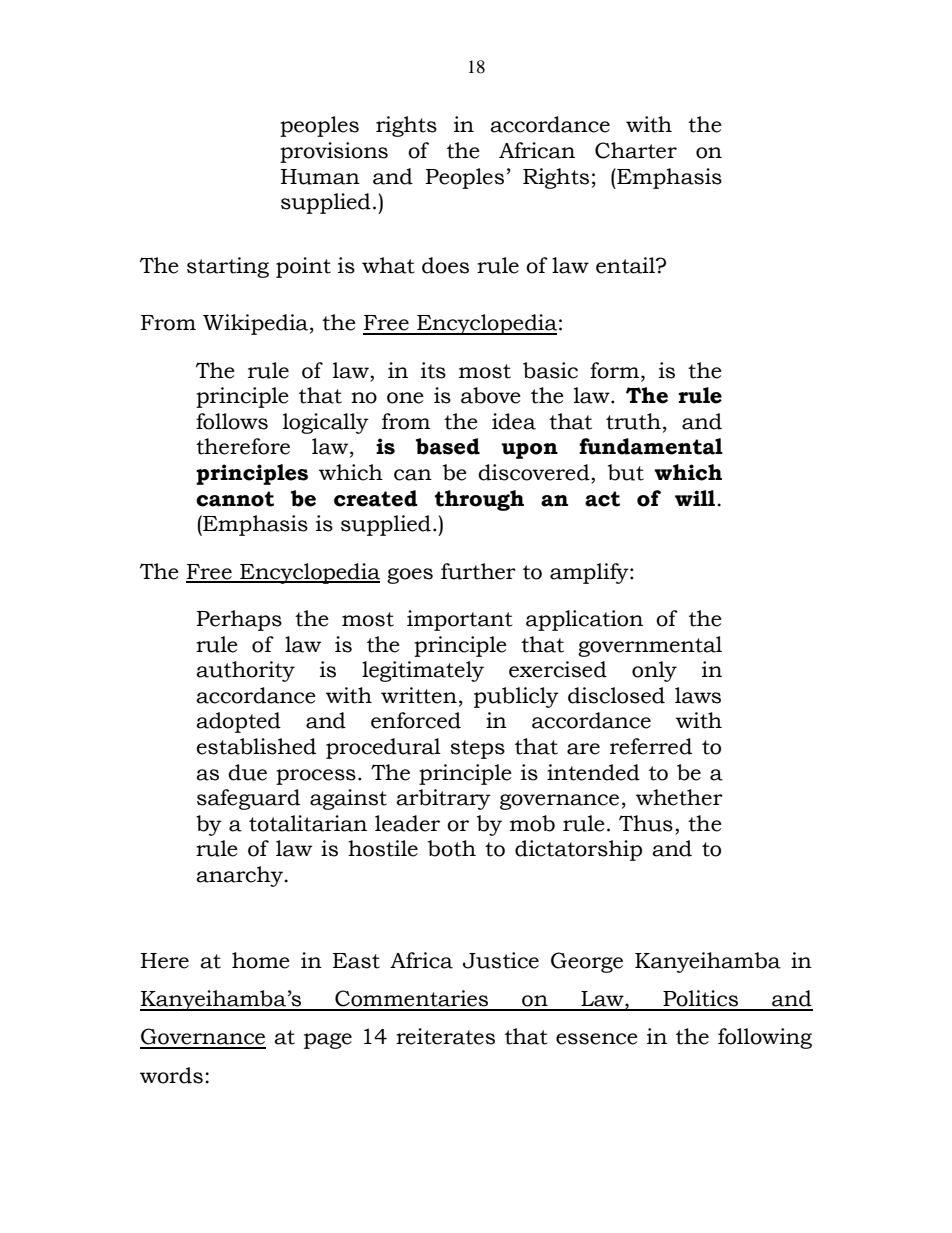 This screenshot has height=1233, width=952. I want to click on words, so click(171, 1075).
